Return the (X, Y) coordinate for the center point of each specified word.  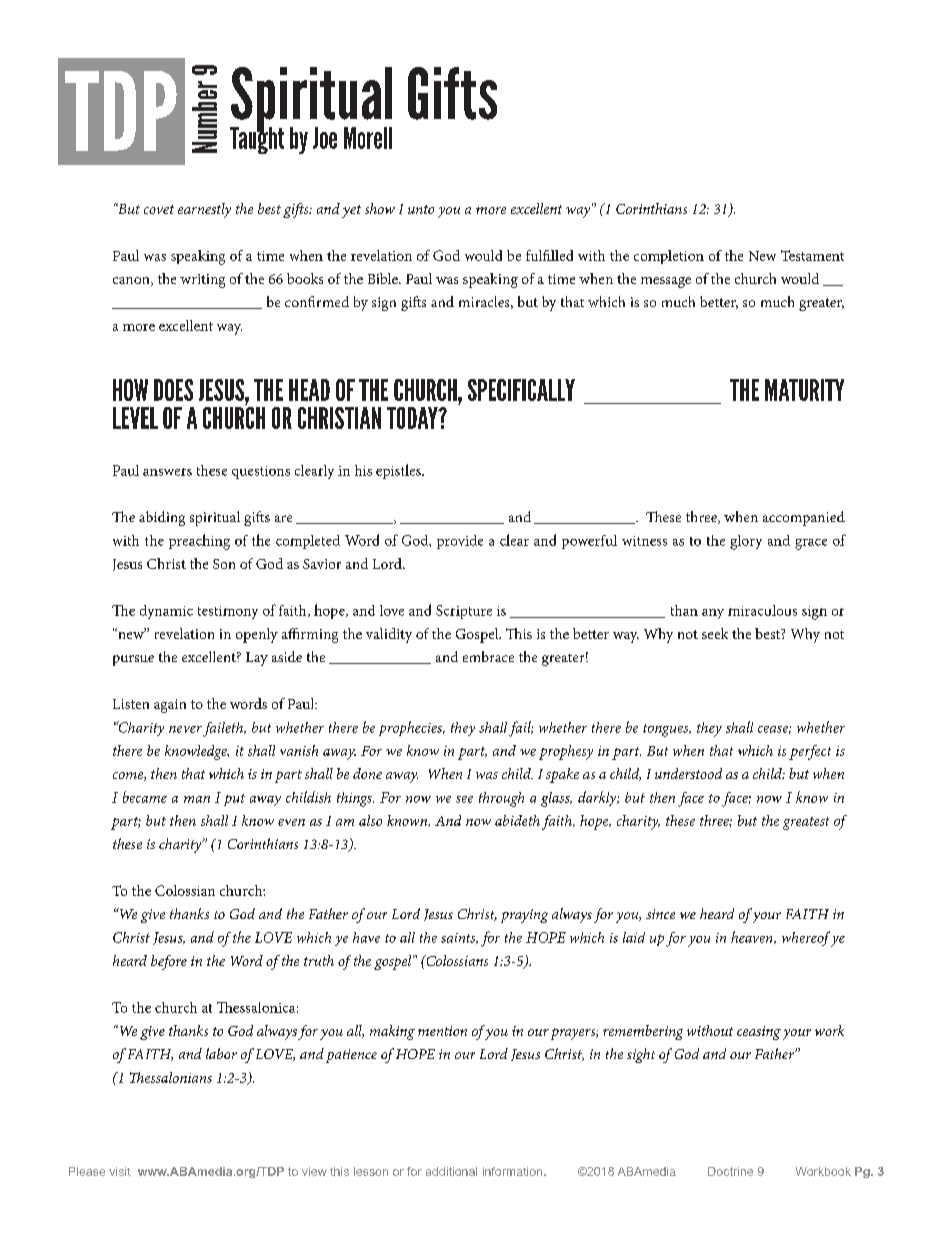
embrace (488, 656)
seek (715, 633)
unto (421, 209)
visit (120, 1171)
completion (669, 257)
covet (159, 209)
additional (451, 1171)
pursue (133, 660)
